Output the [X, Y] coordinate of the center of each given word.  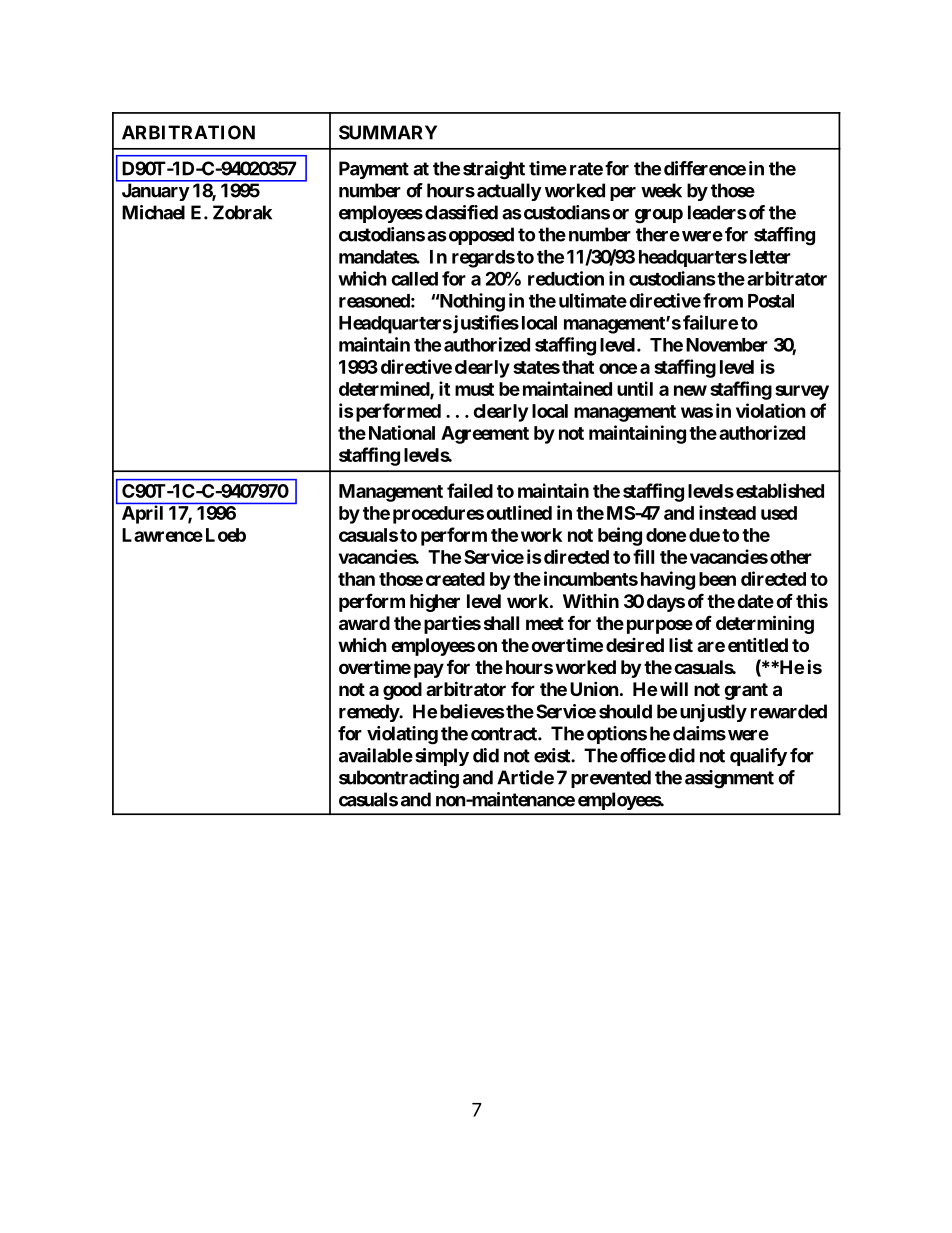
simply [442, 757]
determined [385, 389]
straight [494, 170]
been [717, 579]
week [661, 190]
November [727, 345]
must [474, 389]
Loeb [226, 535]
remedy [369, 713]
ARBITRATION [188, 132]
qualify [758, 757]
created [455, 579]
